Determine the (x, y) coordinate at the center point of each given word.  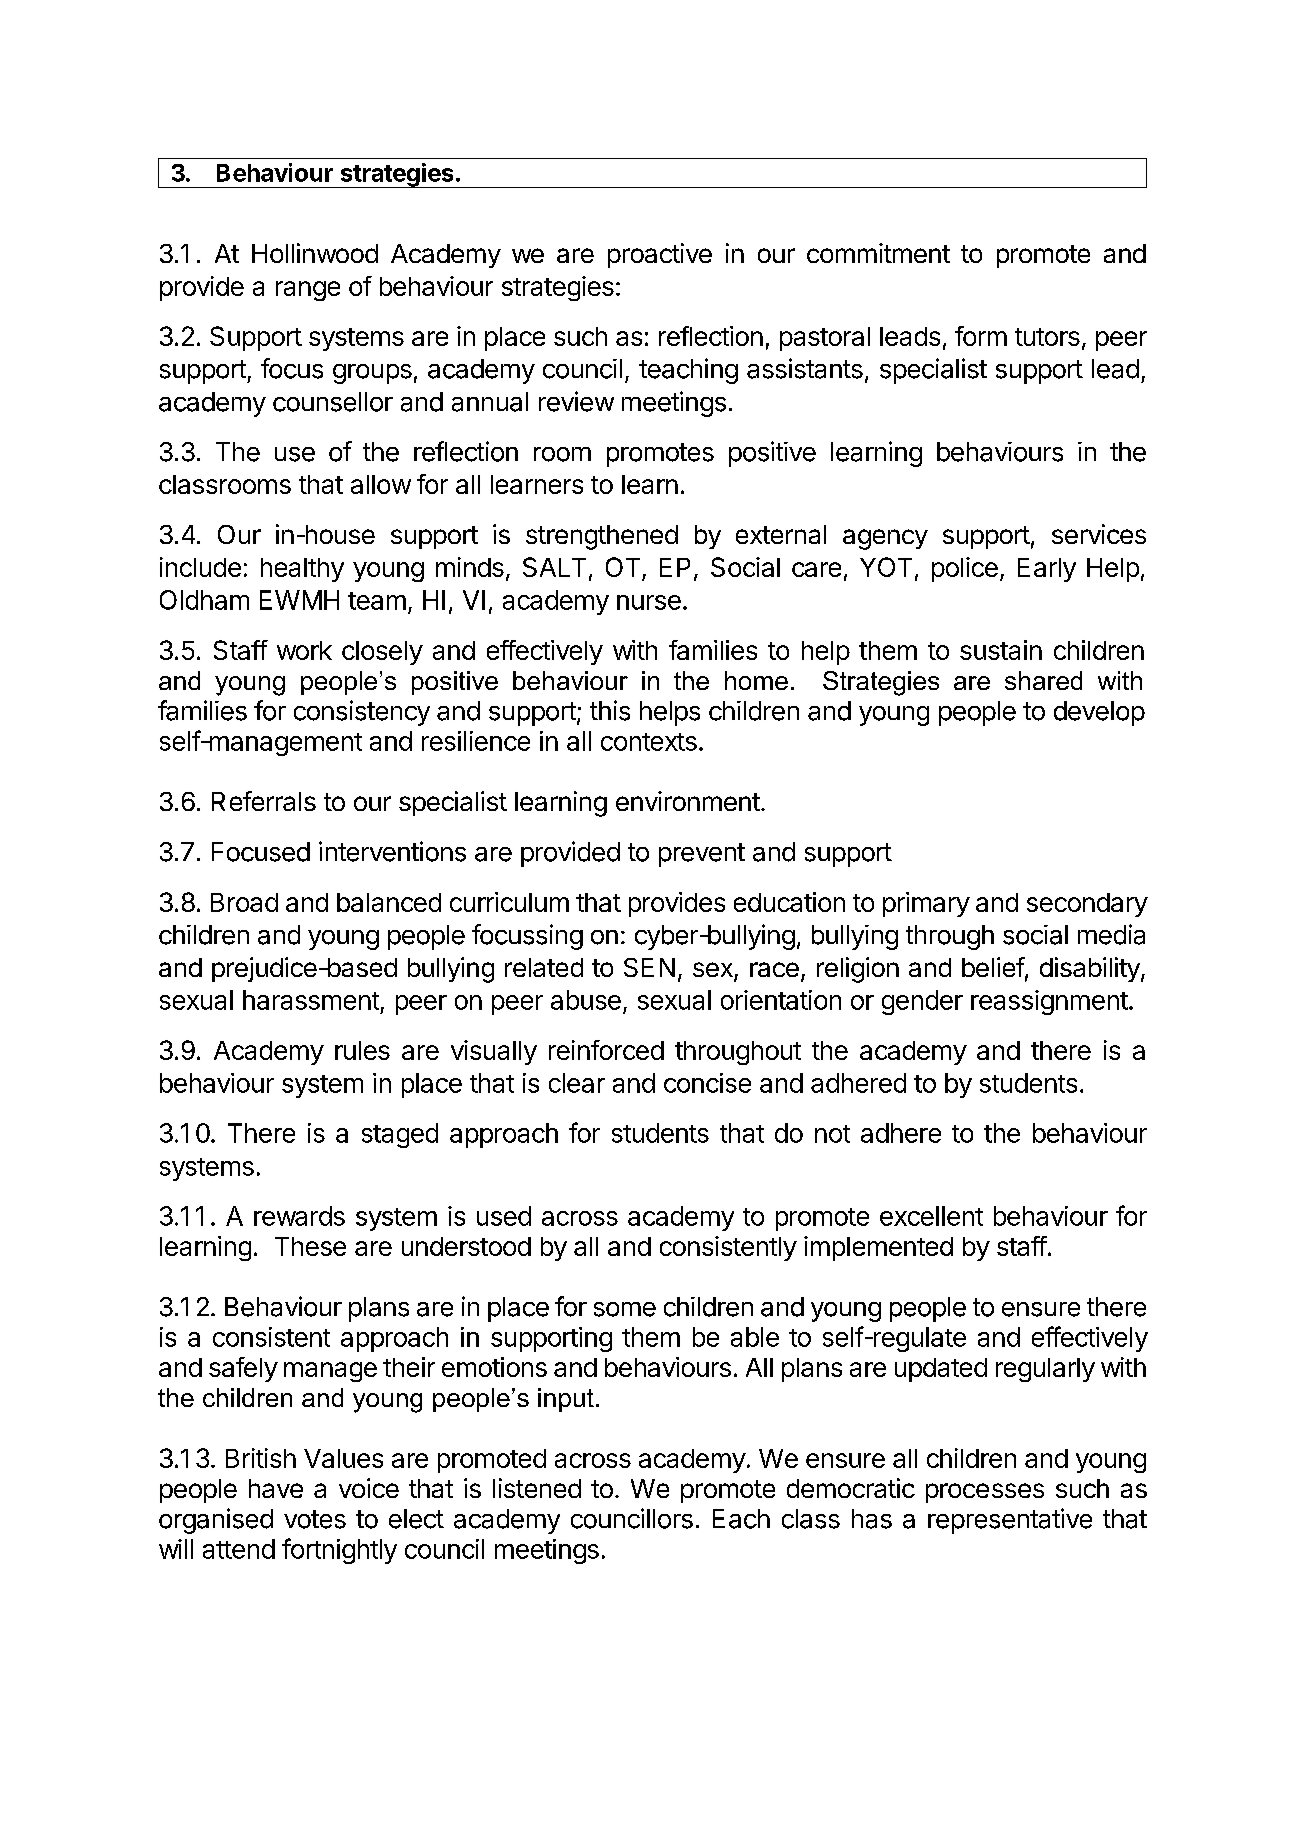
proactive (660, 255)
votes (315, 1519)
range (308, 291)
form (981, 336)
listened (537, 1488)
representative (1010, 1521)
